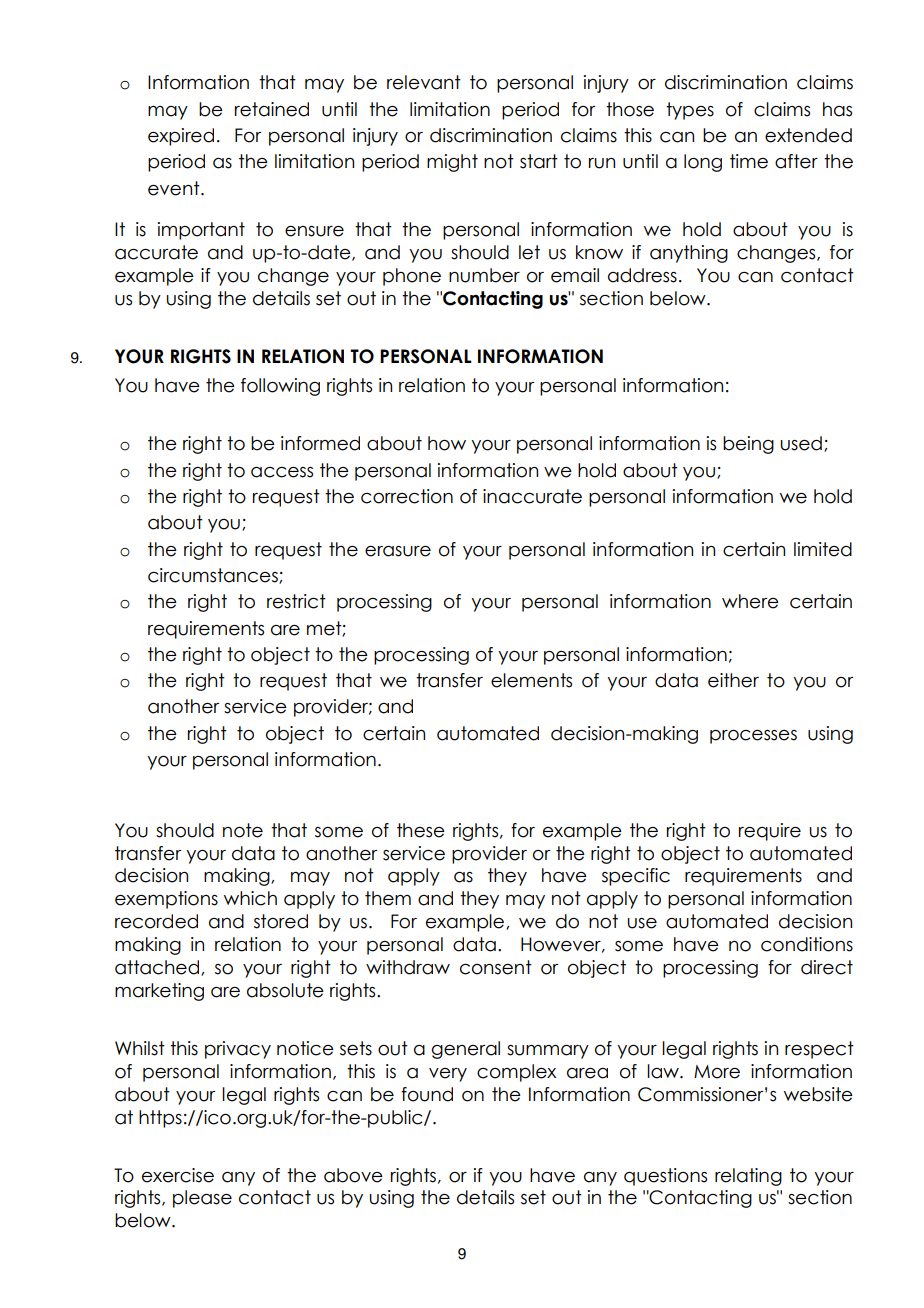  I want to click on retained, so click(272, 109).
